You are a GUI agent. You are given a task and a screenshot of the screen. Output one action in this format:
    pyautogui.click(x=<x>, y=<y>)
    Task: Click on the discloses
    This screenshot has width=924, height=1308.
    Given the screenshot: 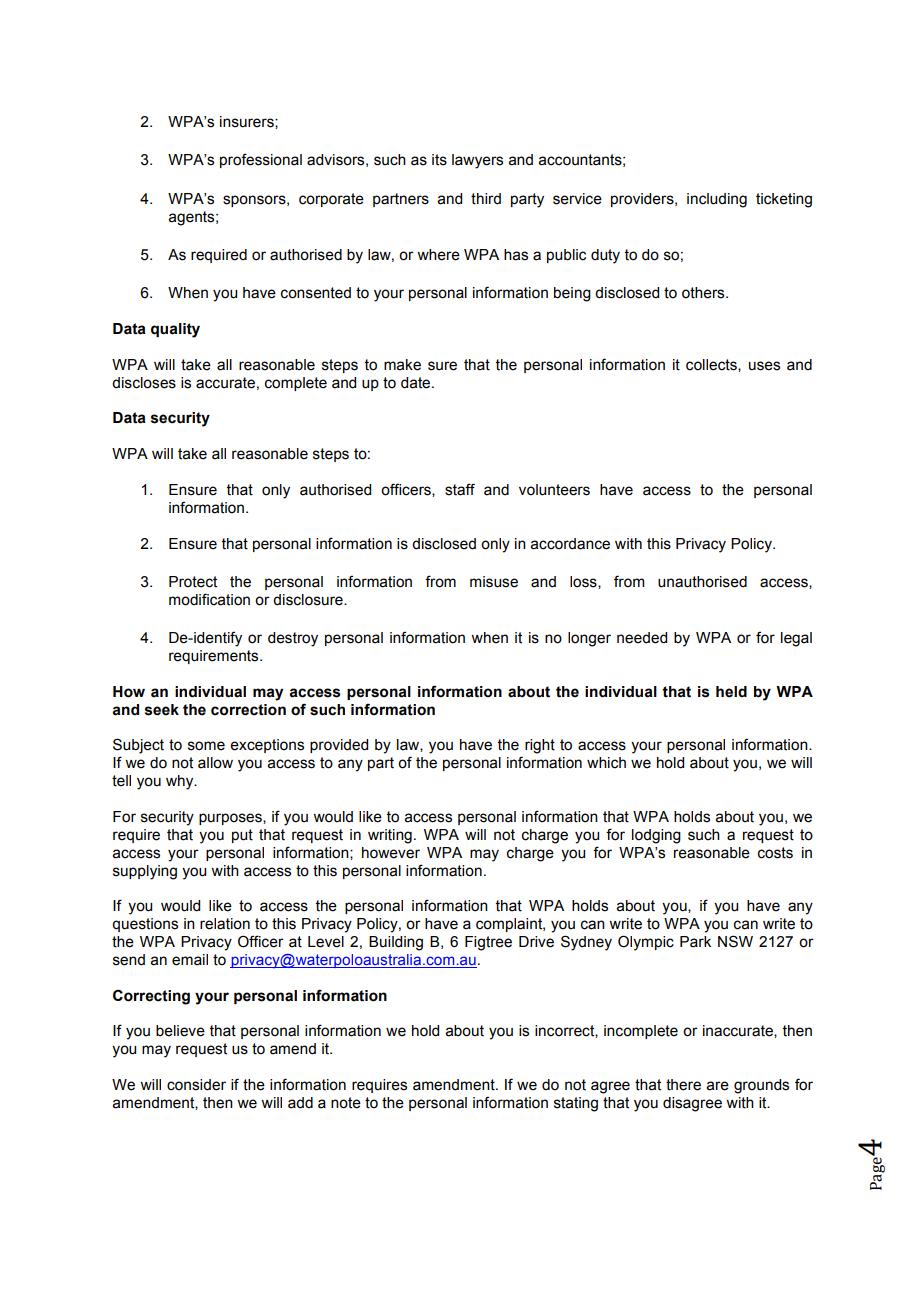 What is the action you would take?
    pyautogui.click(x=144, y=383)
